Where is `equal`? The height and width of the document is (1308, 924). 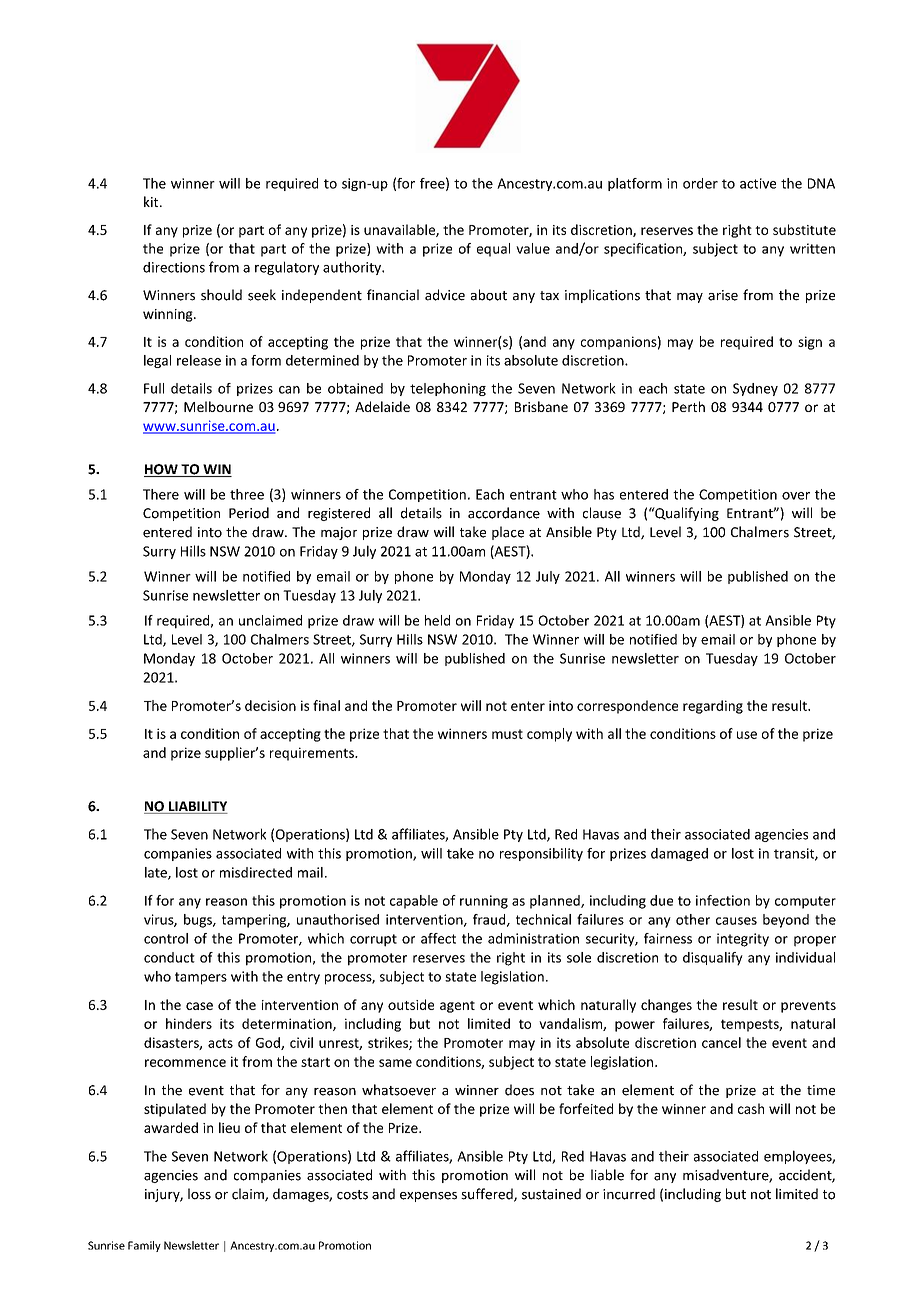
equal is located at coordinates (493, 250).
